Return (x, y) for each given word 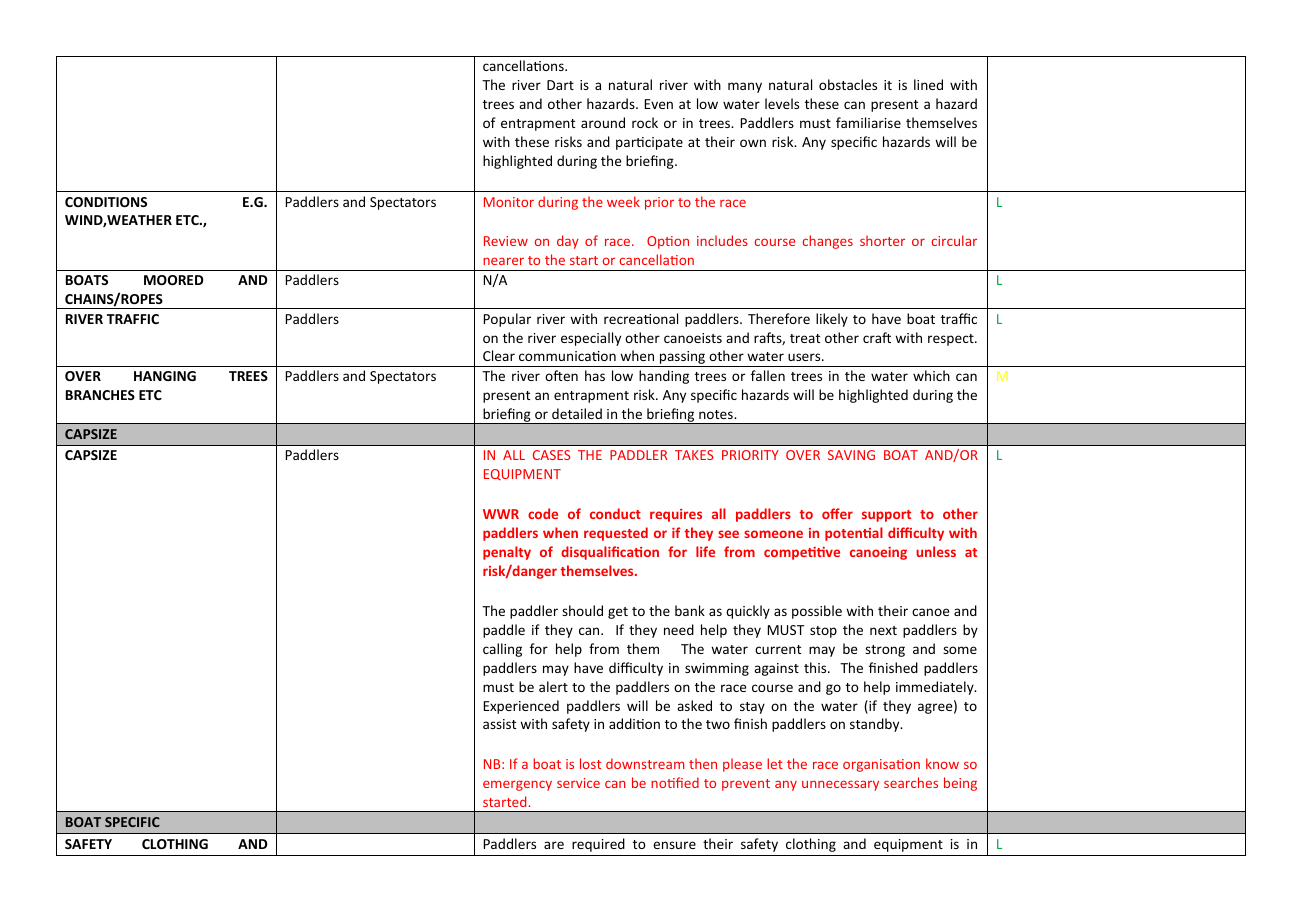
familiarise (868, 122)
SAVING (851, 455)
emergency (517, 785)
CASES (552, 455)
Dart (560, 85)
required (598, 845)
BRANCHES (100, 395)
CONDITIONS (106, 202)
